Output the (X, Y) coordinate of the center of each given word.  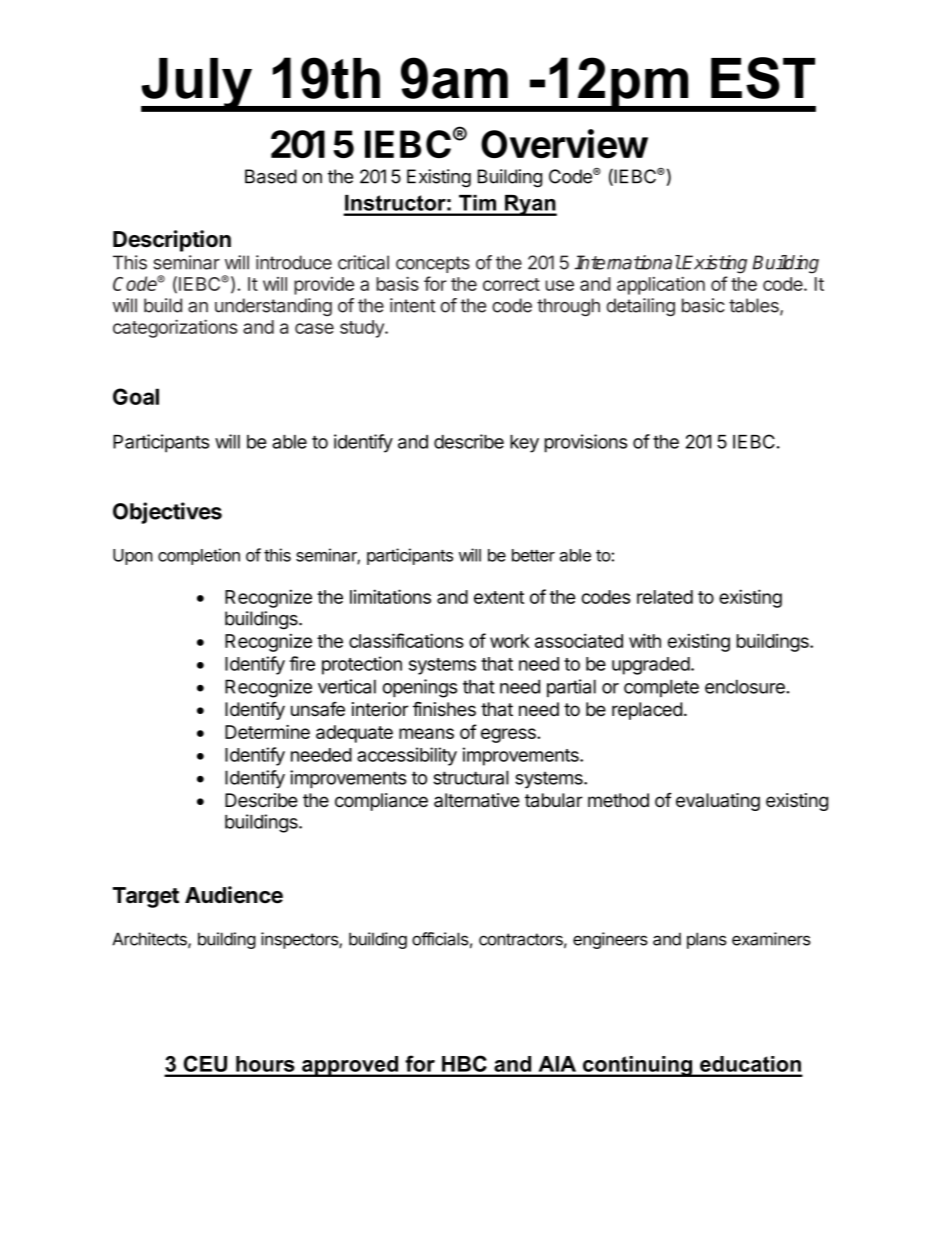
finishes (444, 709)
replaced (647, 711)
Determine (267, 732)
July (197, 85)
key (524, 444)
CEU (205, 1064)
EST (763, 78)
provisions (586, 443)
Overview (564, 144)
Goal (136, 396)
